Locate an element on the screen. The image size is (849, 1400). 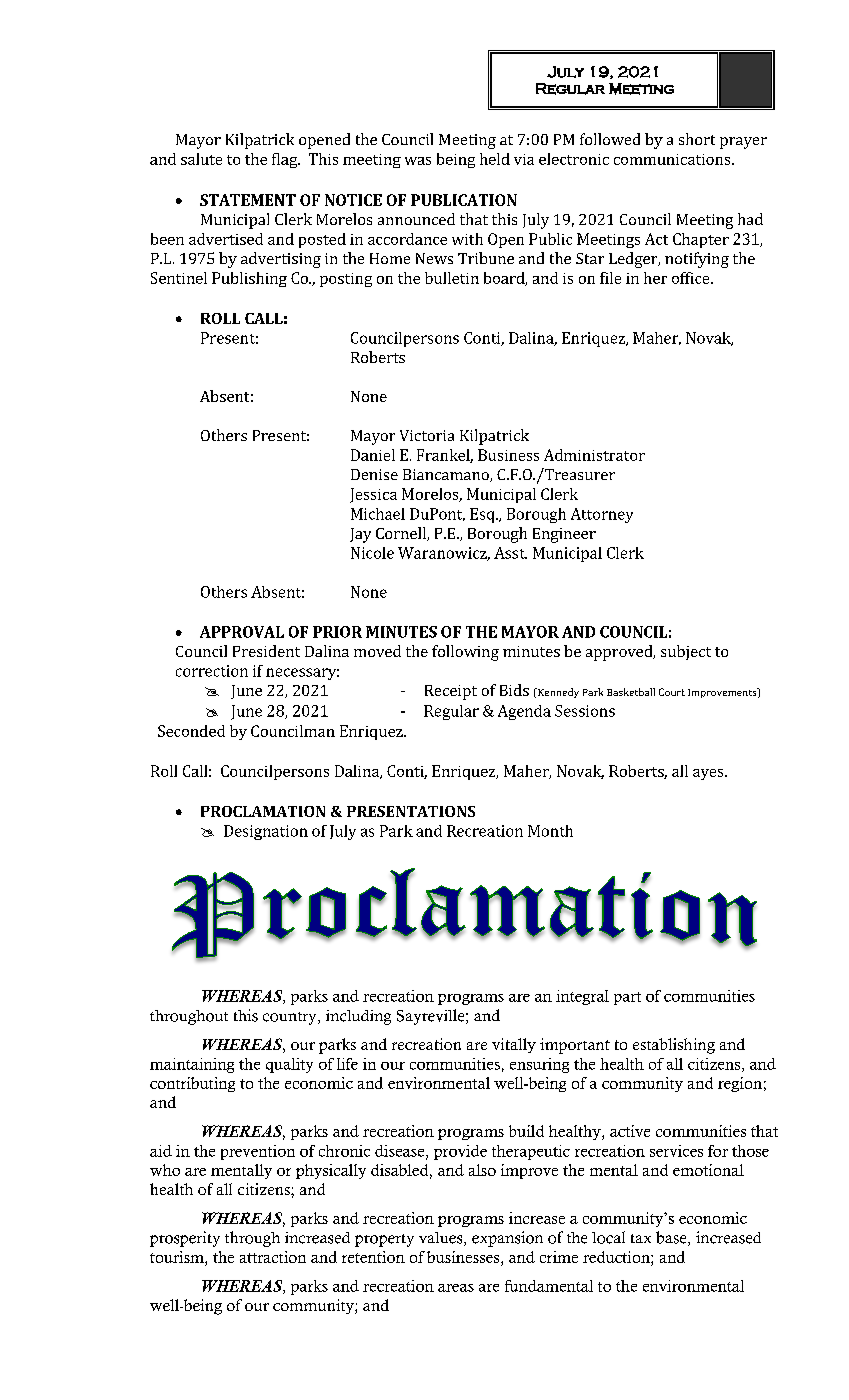
Month is located at coordinates (550, 831).
